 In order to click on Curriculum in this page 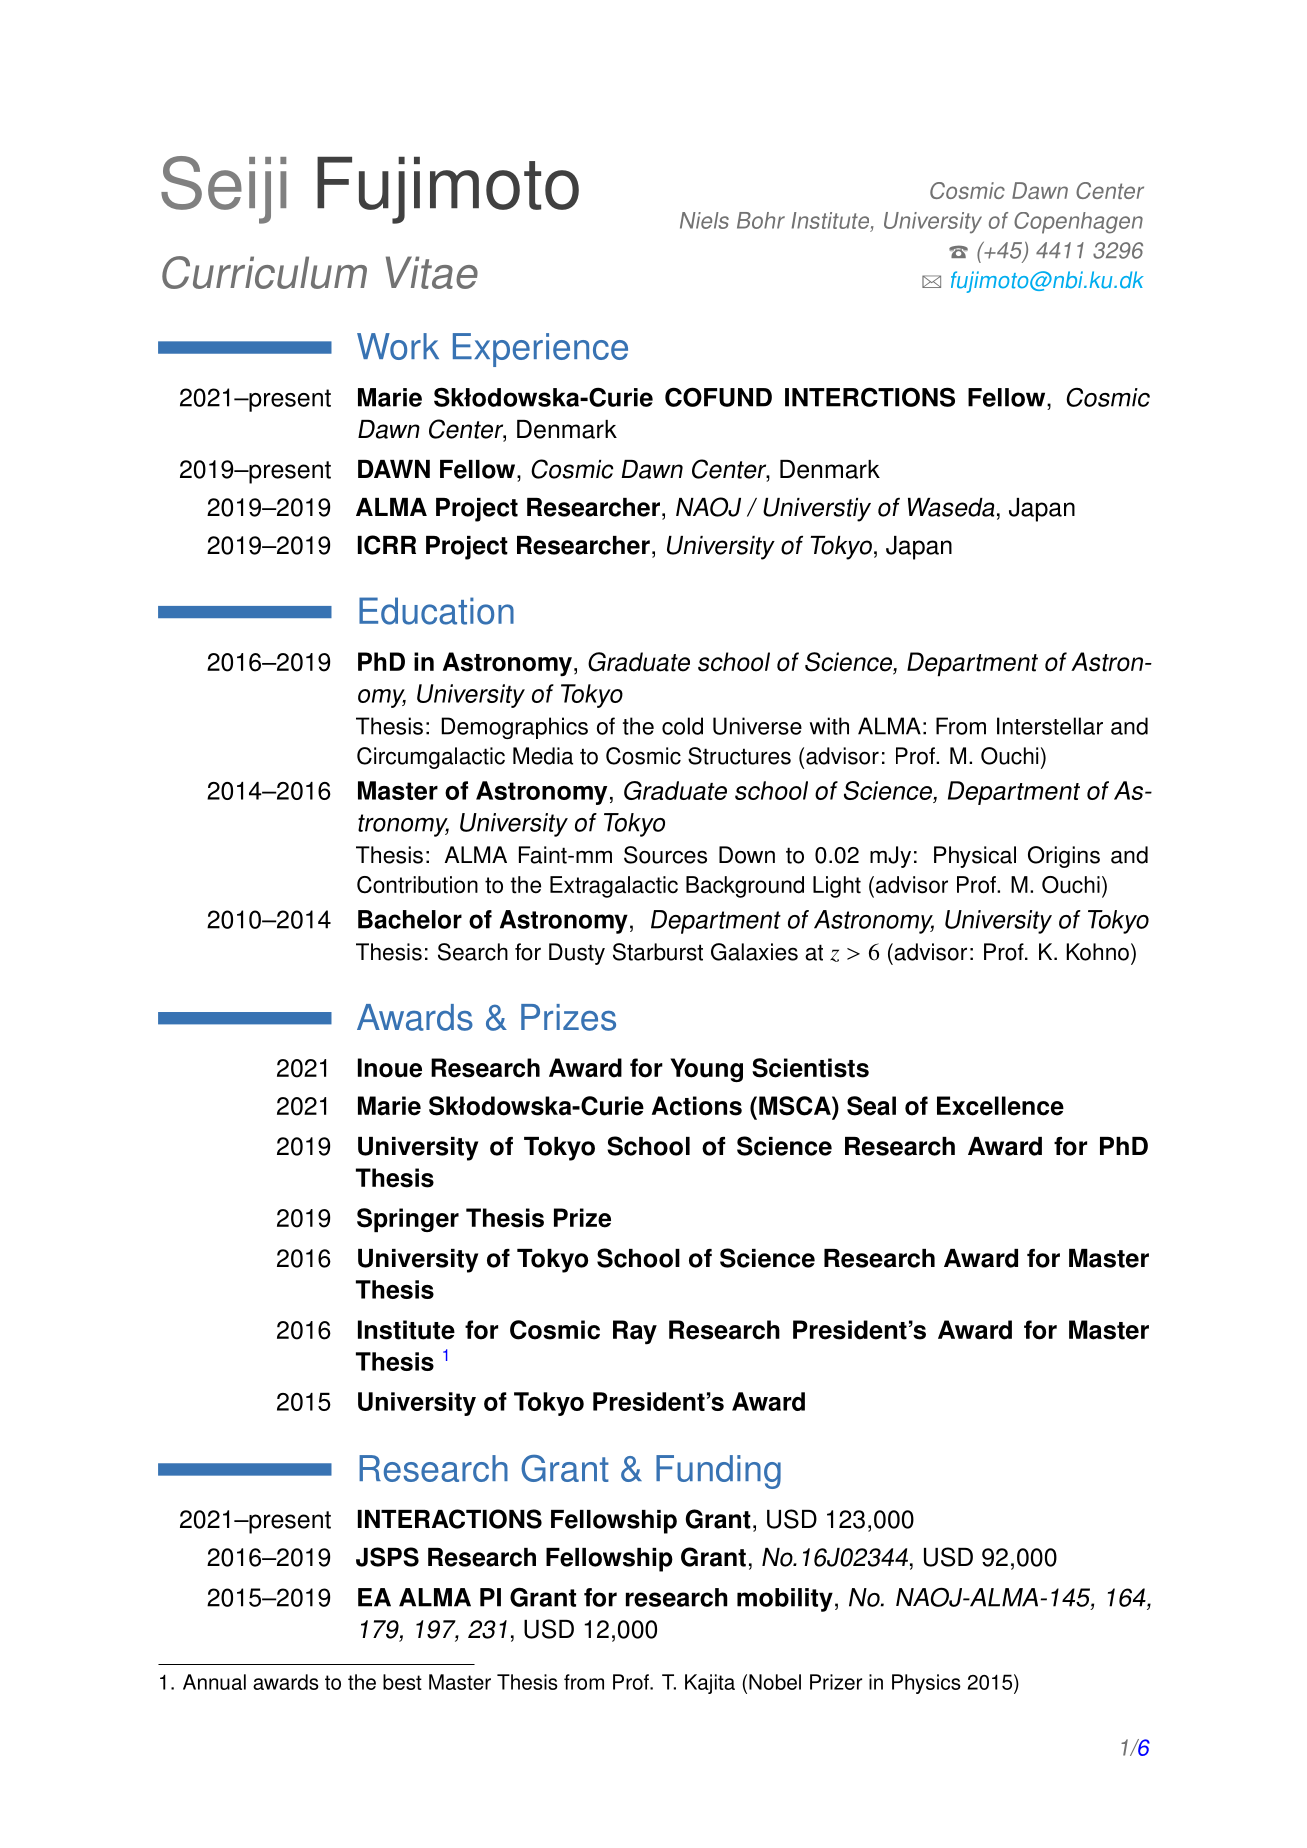, I will do `click(264, 272)`.
